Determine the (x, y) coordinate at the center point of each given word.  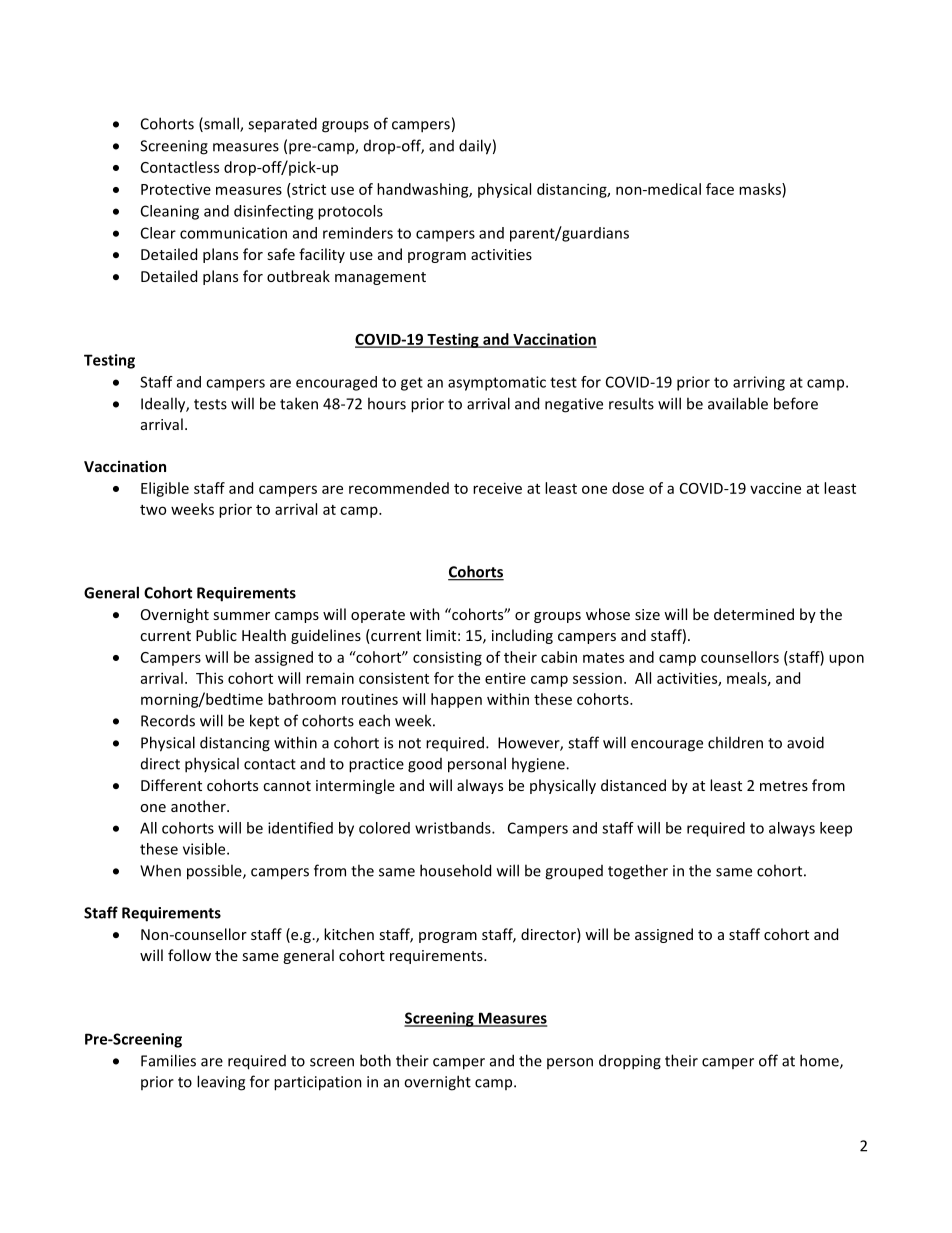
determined (754, 614)
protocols (350, 212)
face (720, 189)
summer (241, 616)
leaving (221, 1083)
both (375, 1060)
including (522, 636)
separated (282, 125)
